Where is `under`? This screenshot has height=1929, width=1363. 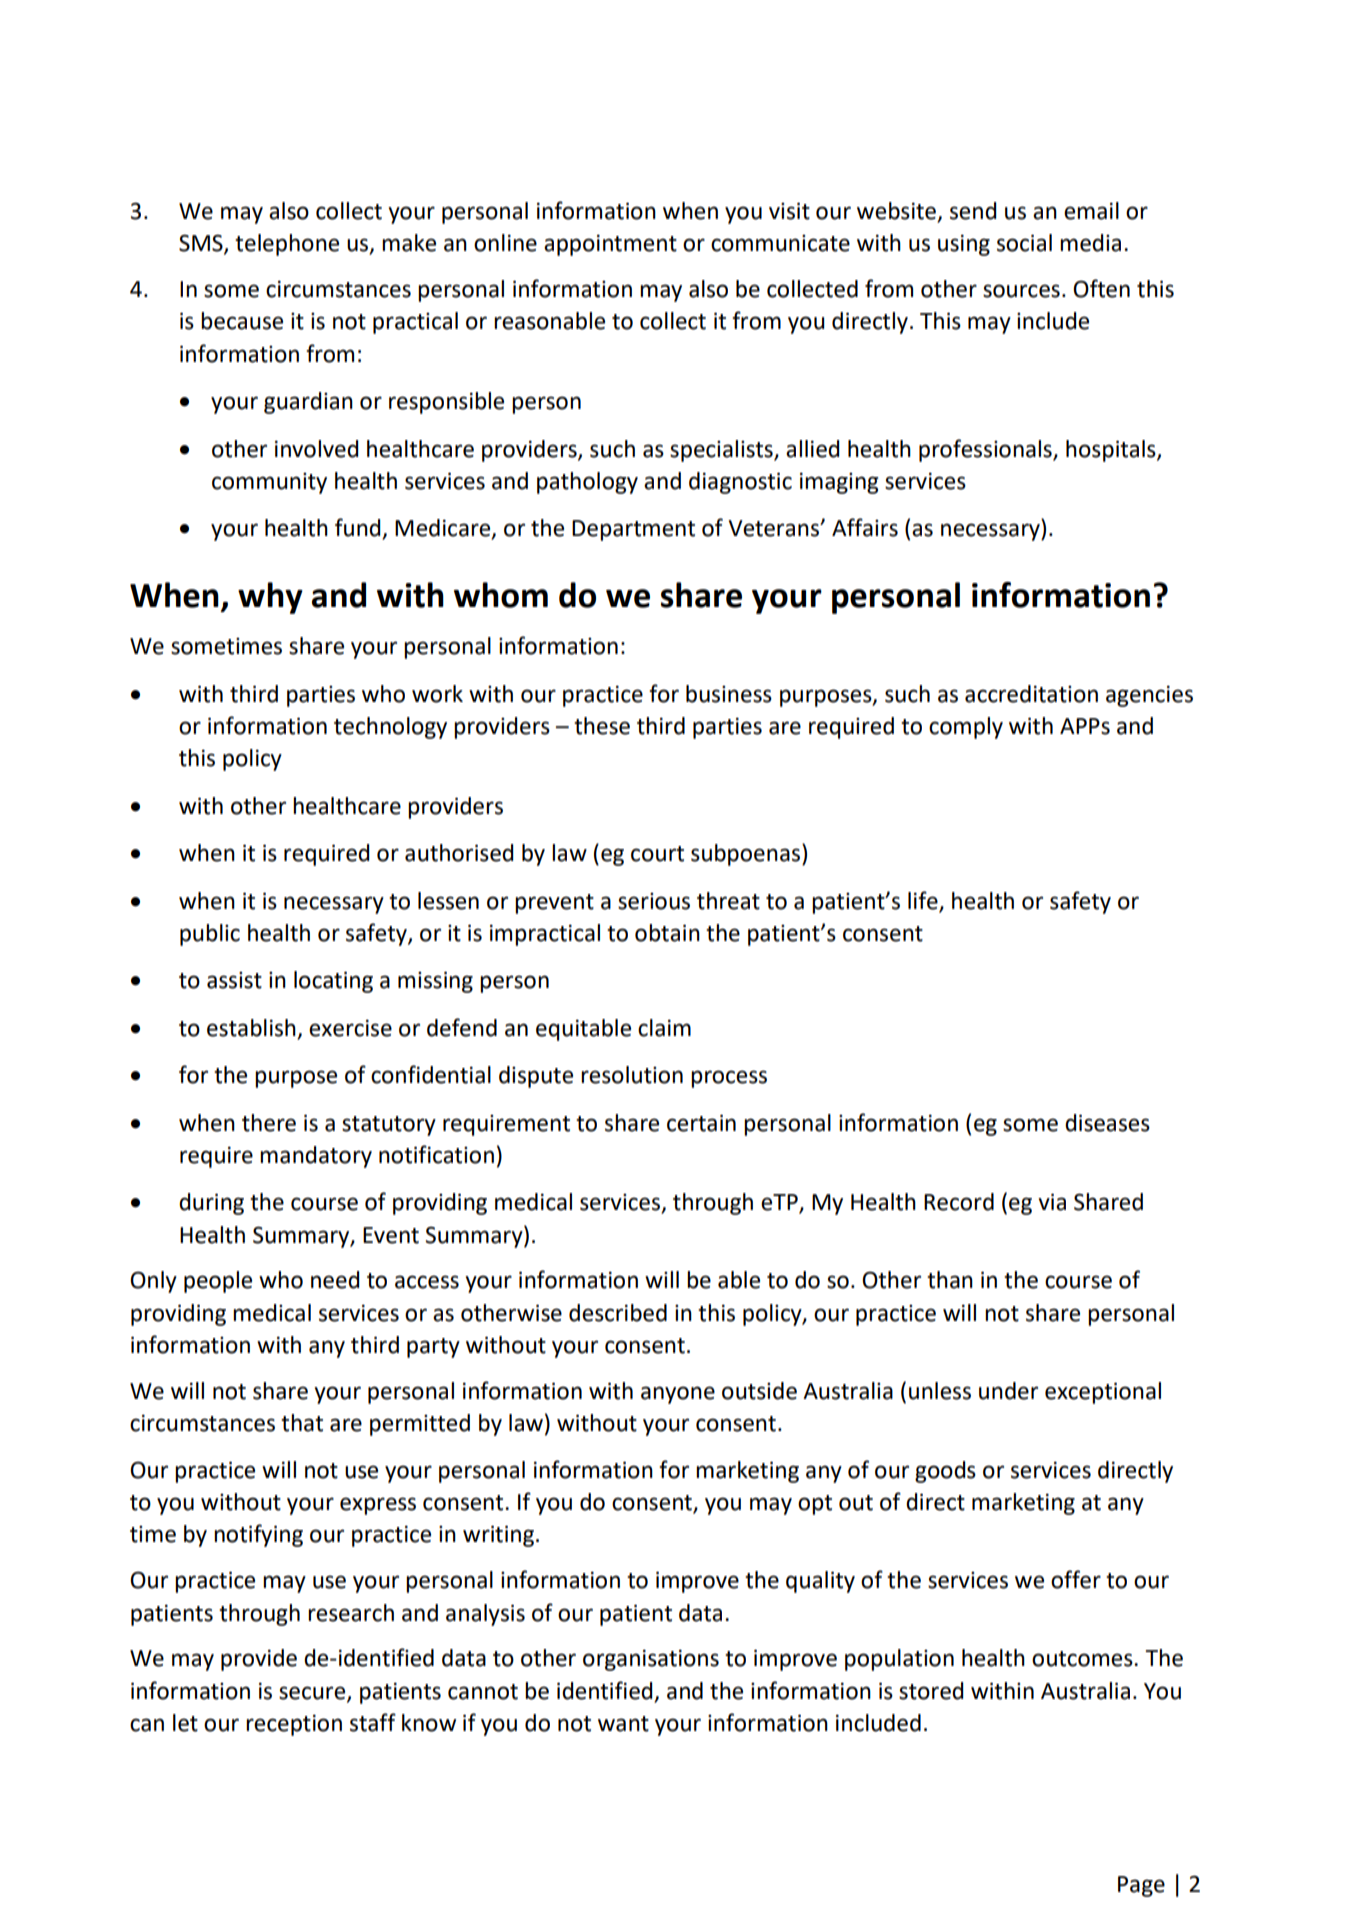 under is located at coordinates (1008, 1391).
